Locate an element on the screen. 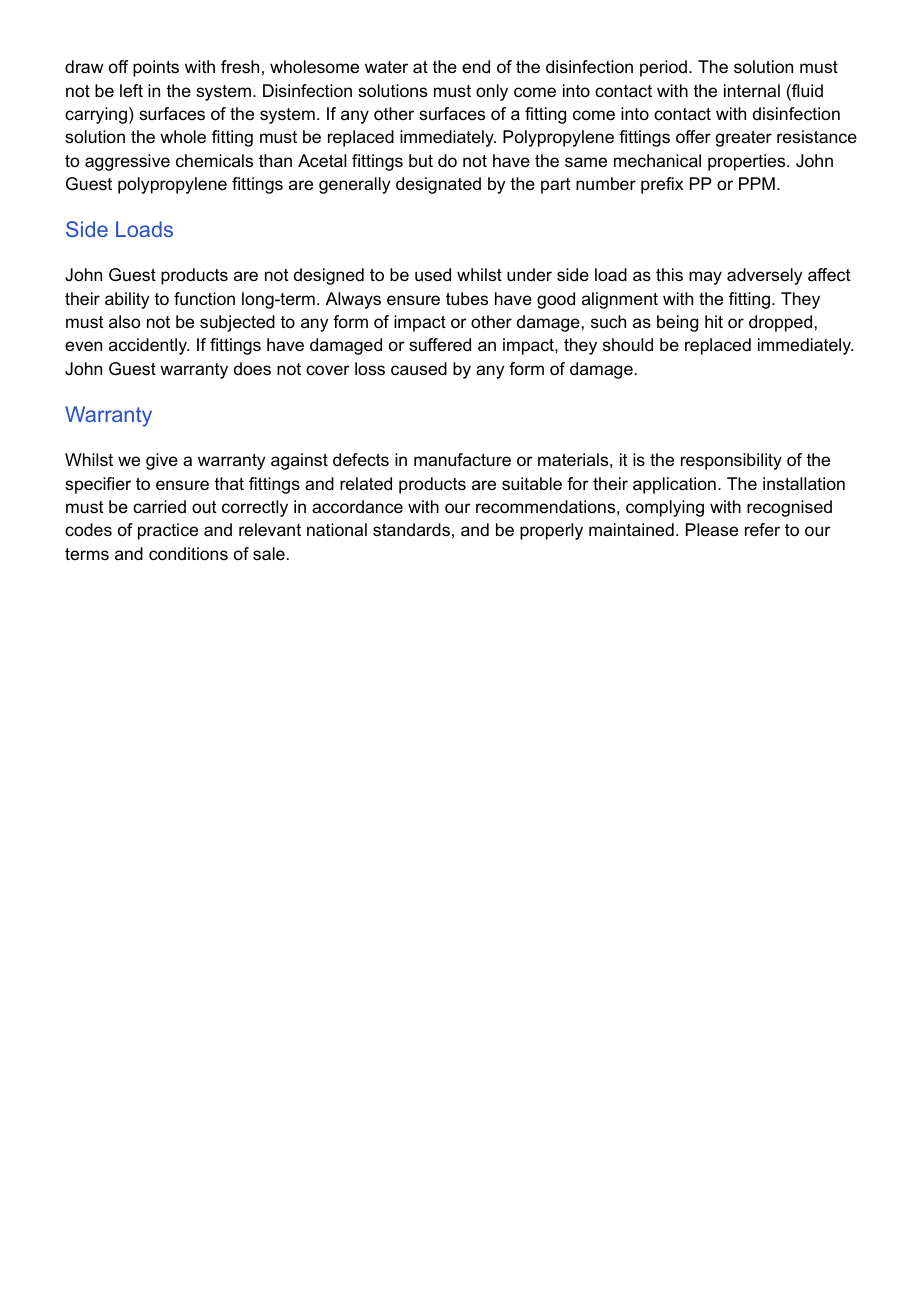 Image resolution: width=924 pixels, height=1308 pixels. designated is located at coordinates (438, 185).
